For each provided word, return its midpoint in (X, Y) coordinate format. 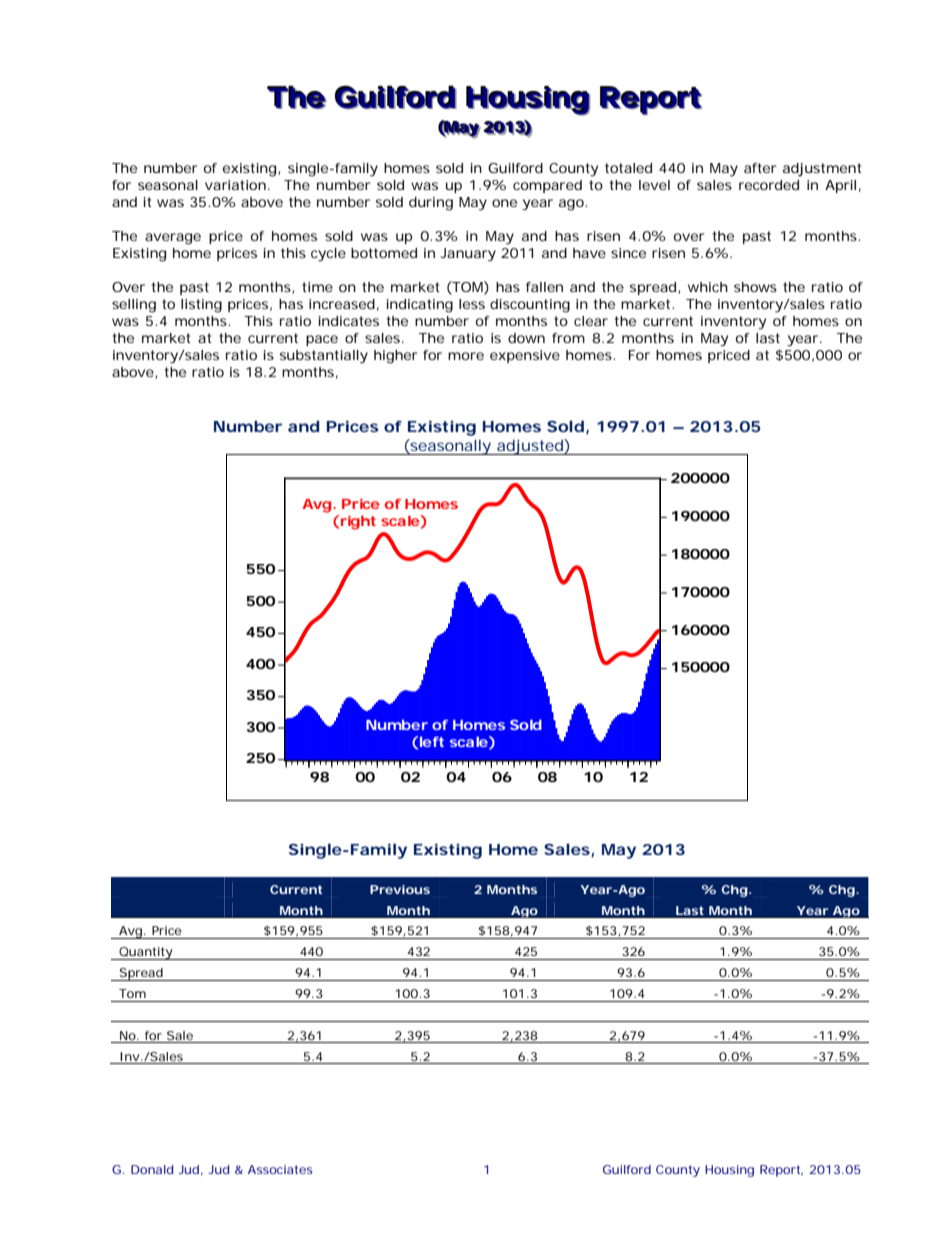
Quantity (145, 953)
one (504, 203)
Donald (152, 1169)
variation (235, 185)
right (358, 522)
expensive (525, 356)
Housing (729, 1171)
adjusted (530, 447)
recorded (769, 185)
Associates (280, 1169)
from (568, 338)
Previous (400, 889)
